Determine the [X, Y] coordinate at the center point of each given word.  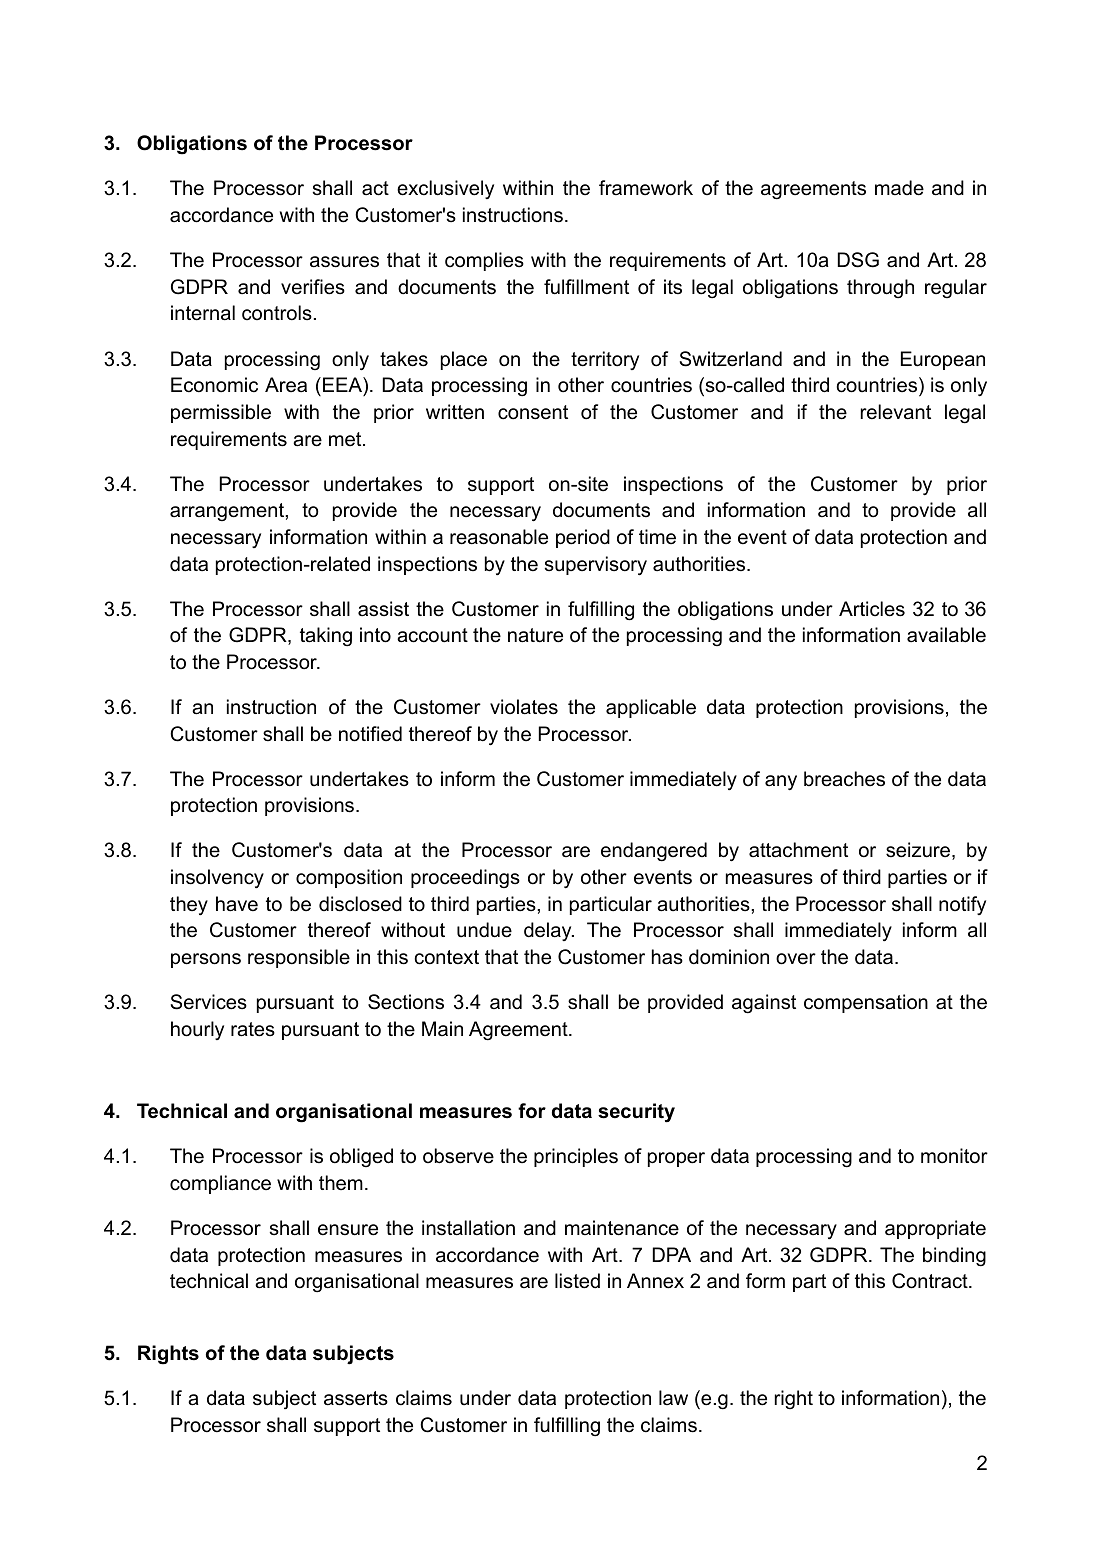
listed [577, 1281]
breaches [844, 779]
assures [344, 262]
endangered [654, 852]
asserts [356, 1398]
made [899, 188]
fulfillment [586, 287]
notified [370, 734]
